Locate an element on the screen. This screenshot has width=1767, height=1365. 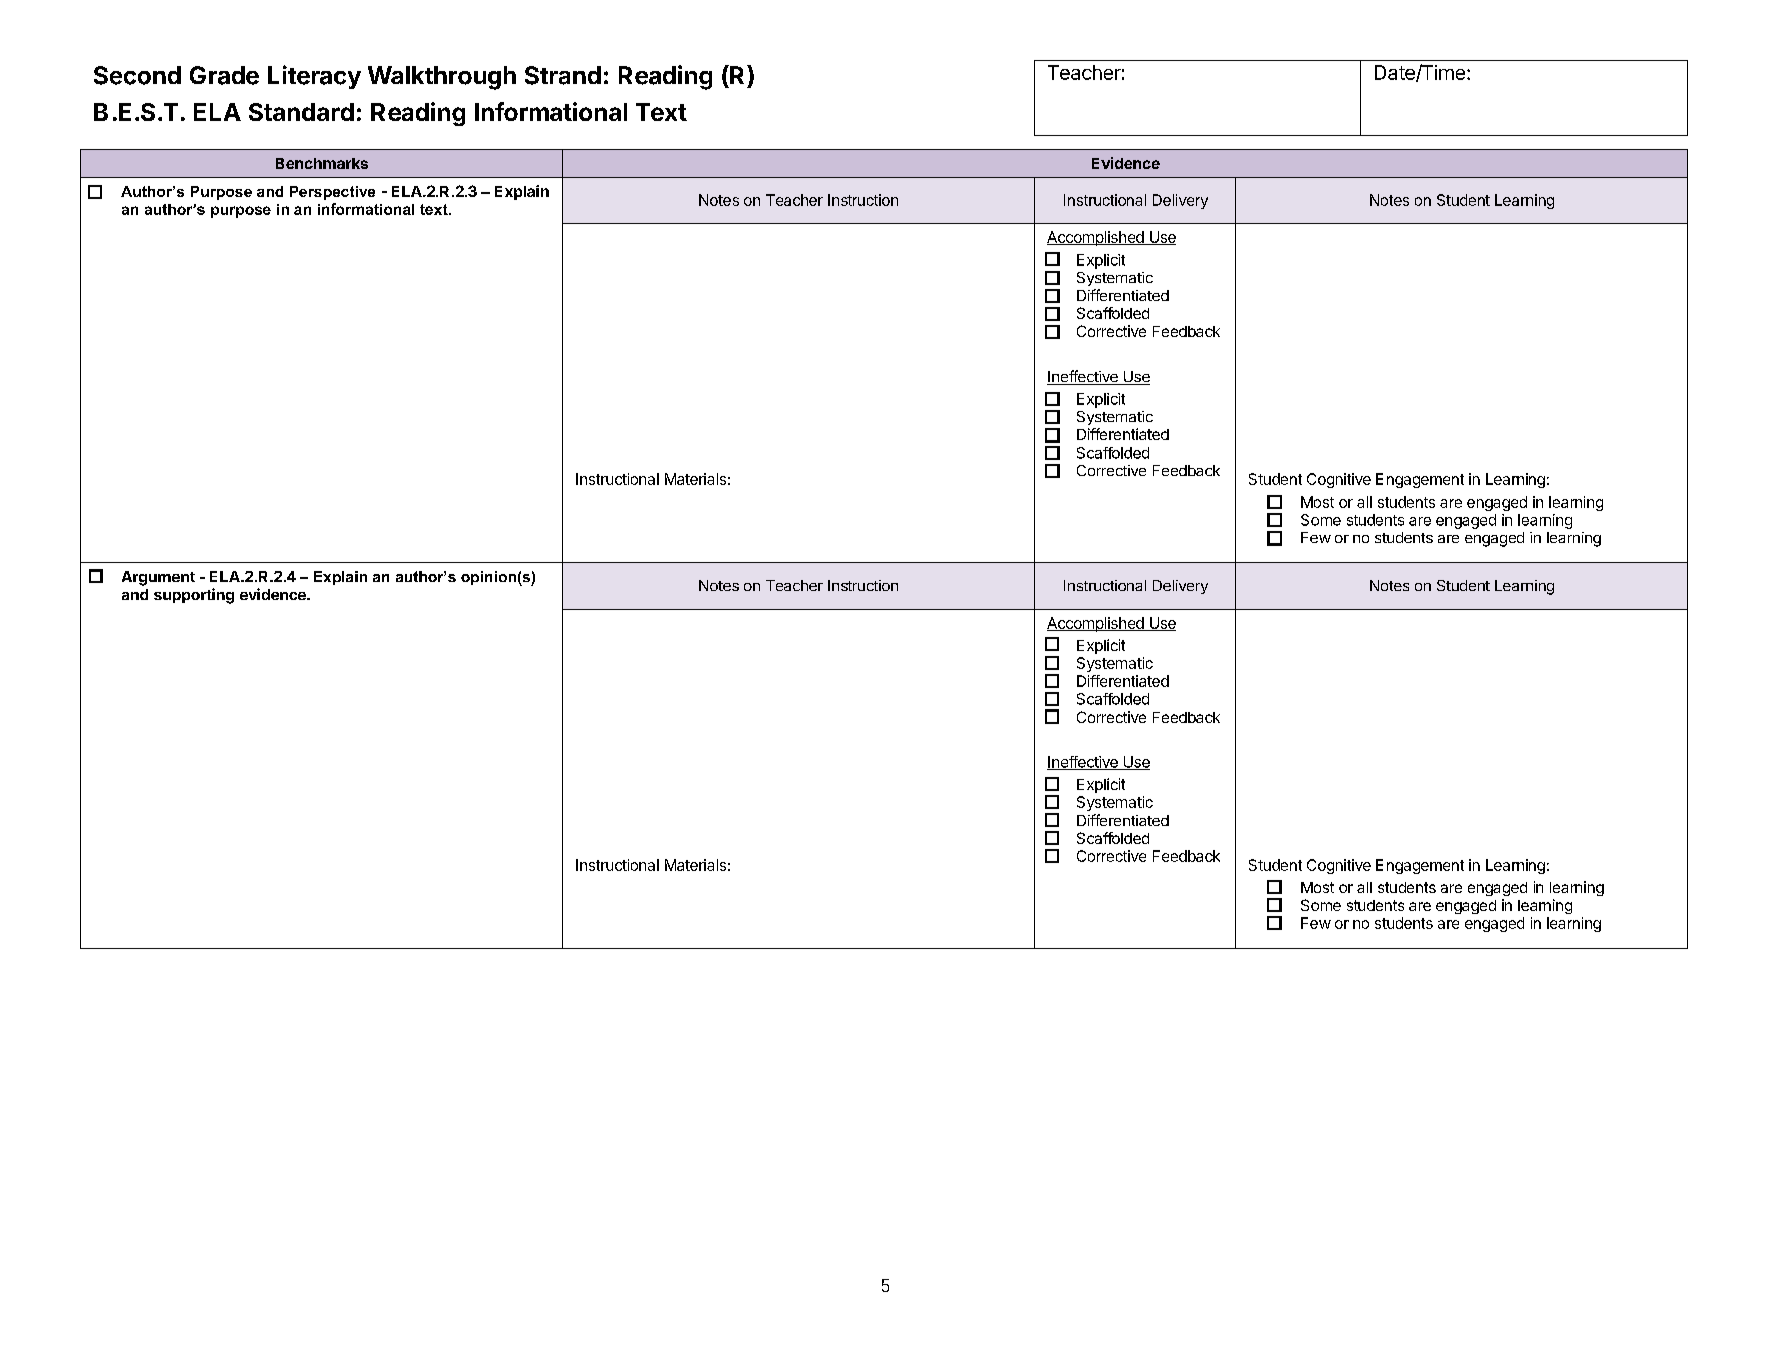
Literacy is located at coordinates (314, 77).
